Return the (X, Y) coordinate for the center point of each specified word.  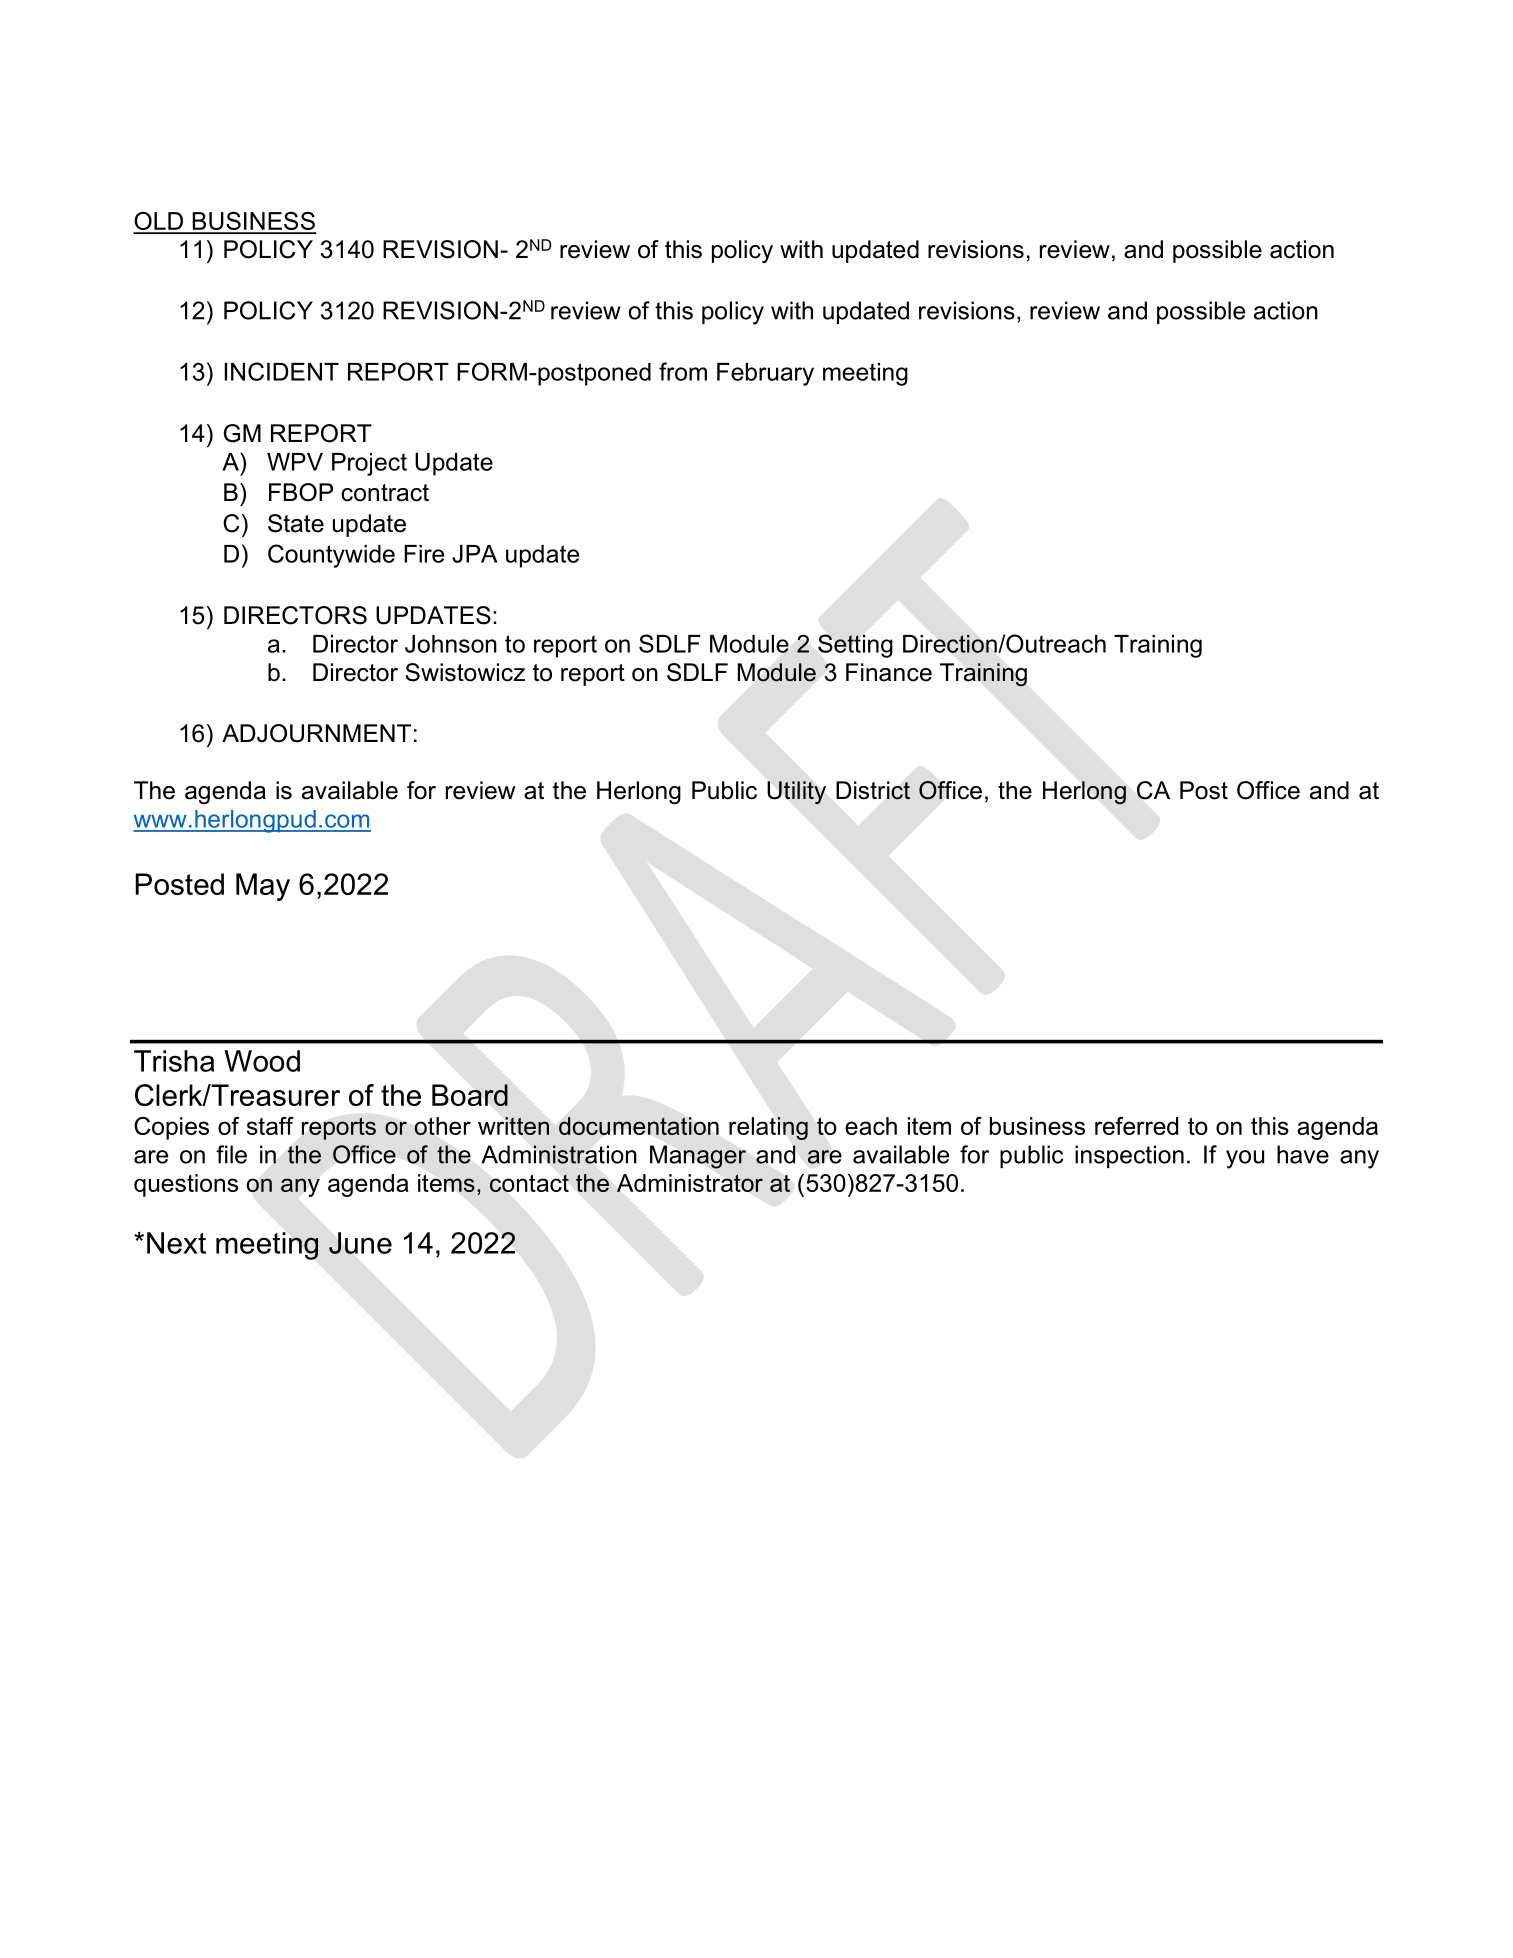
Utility (797, 792)
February (765, 374)
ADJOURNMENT (316, 733)
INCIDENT (281, 371)
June (360, 1243)
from (683, 371)
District (873, 790)
